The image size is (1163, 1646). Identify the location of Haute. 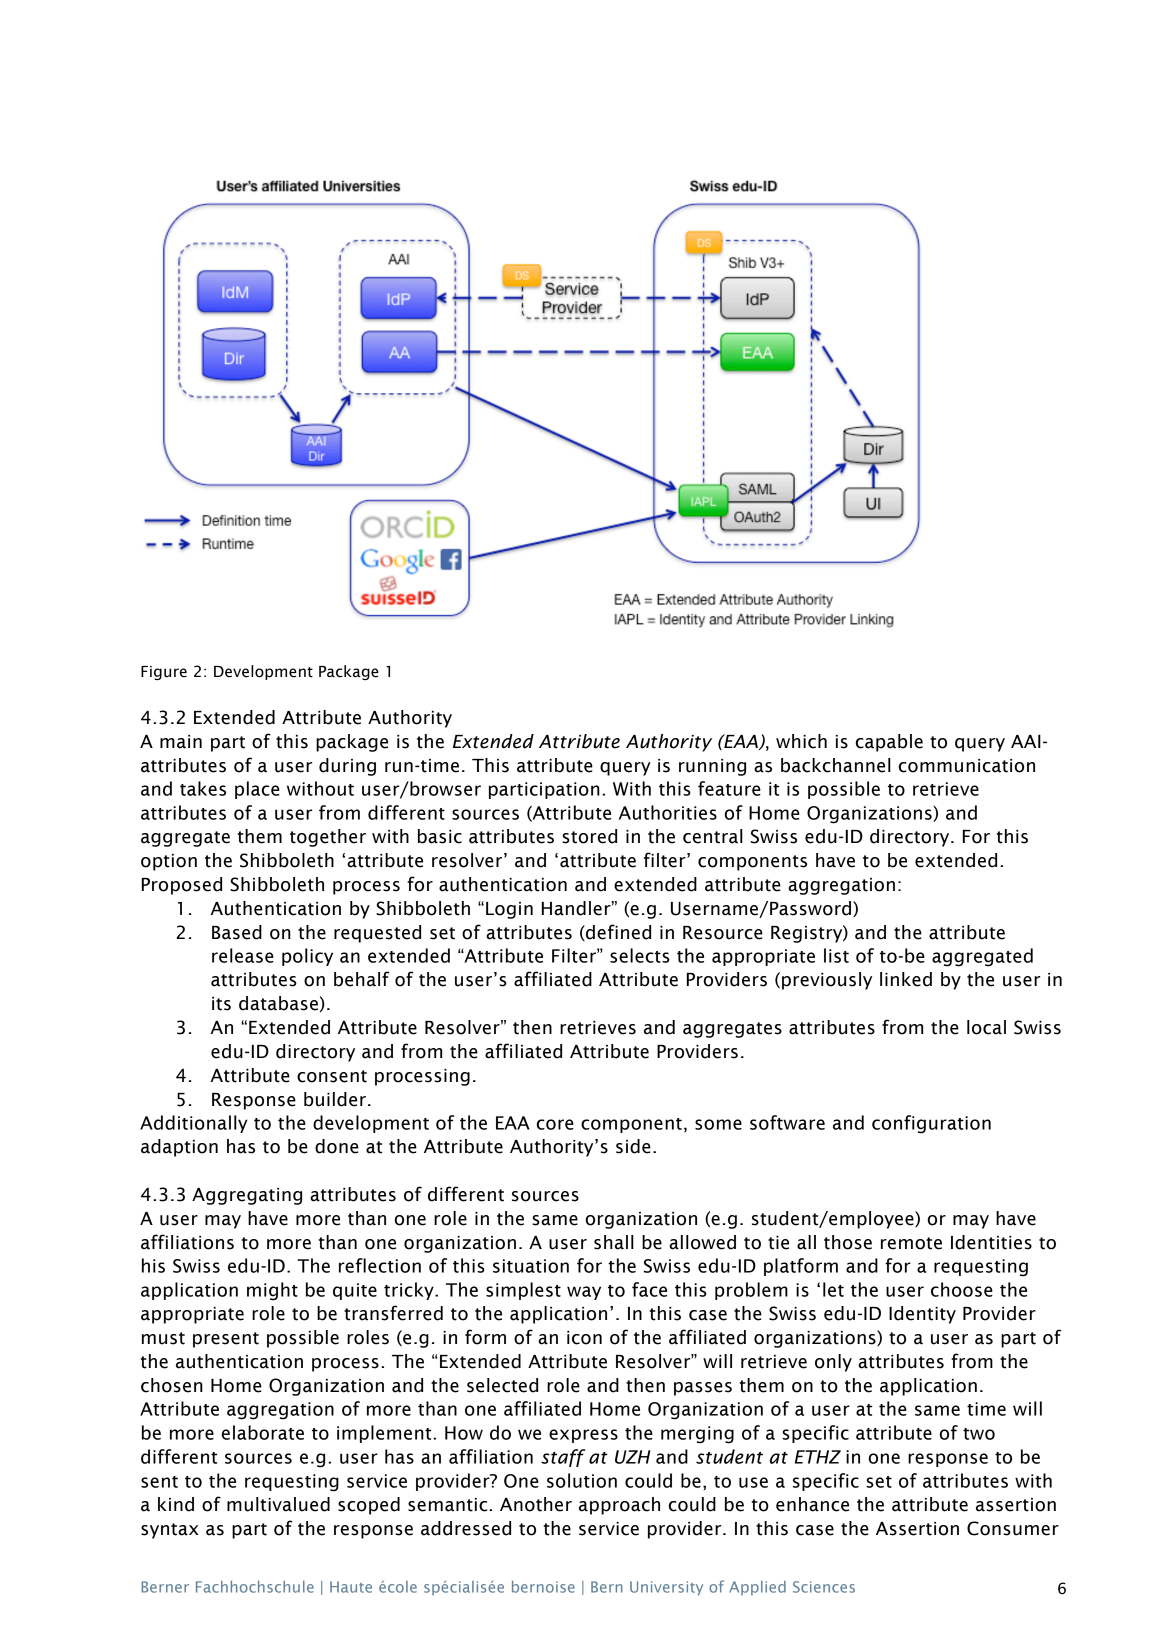
(351, 1587).
